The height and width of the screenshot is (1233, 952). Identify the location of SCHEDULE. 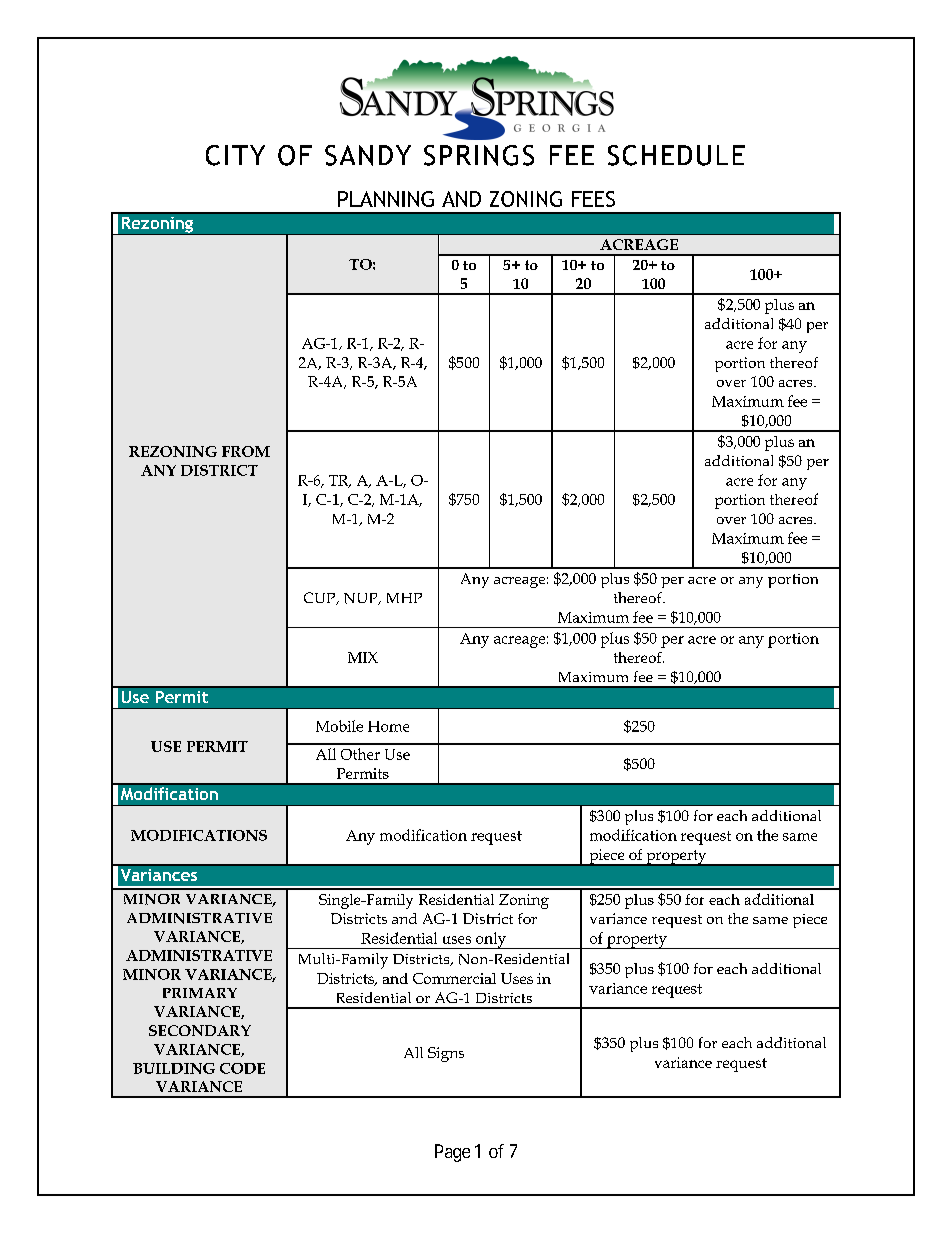
(676, 155).
